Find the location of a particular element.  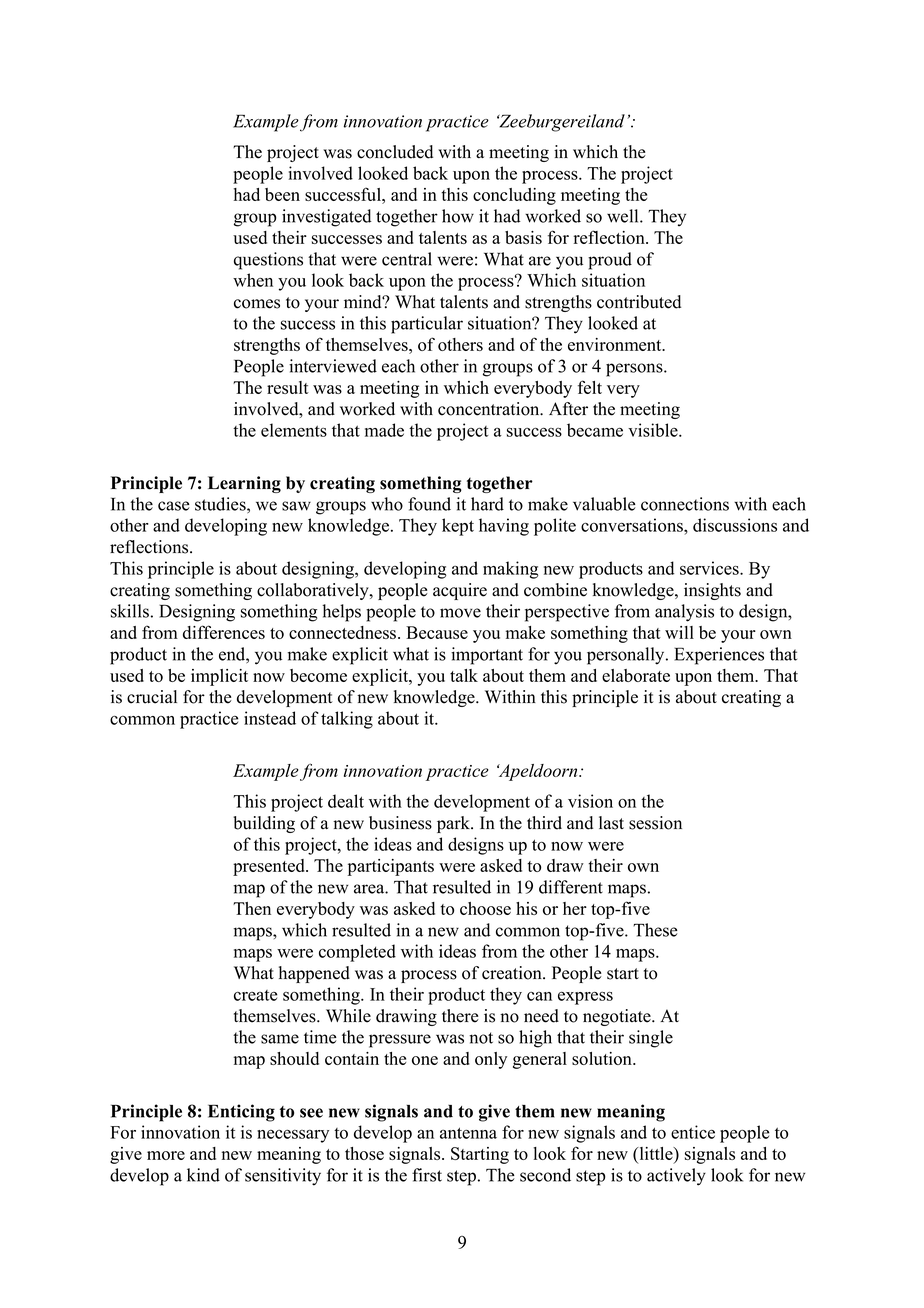

found is located at coordinates (429, 504).
